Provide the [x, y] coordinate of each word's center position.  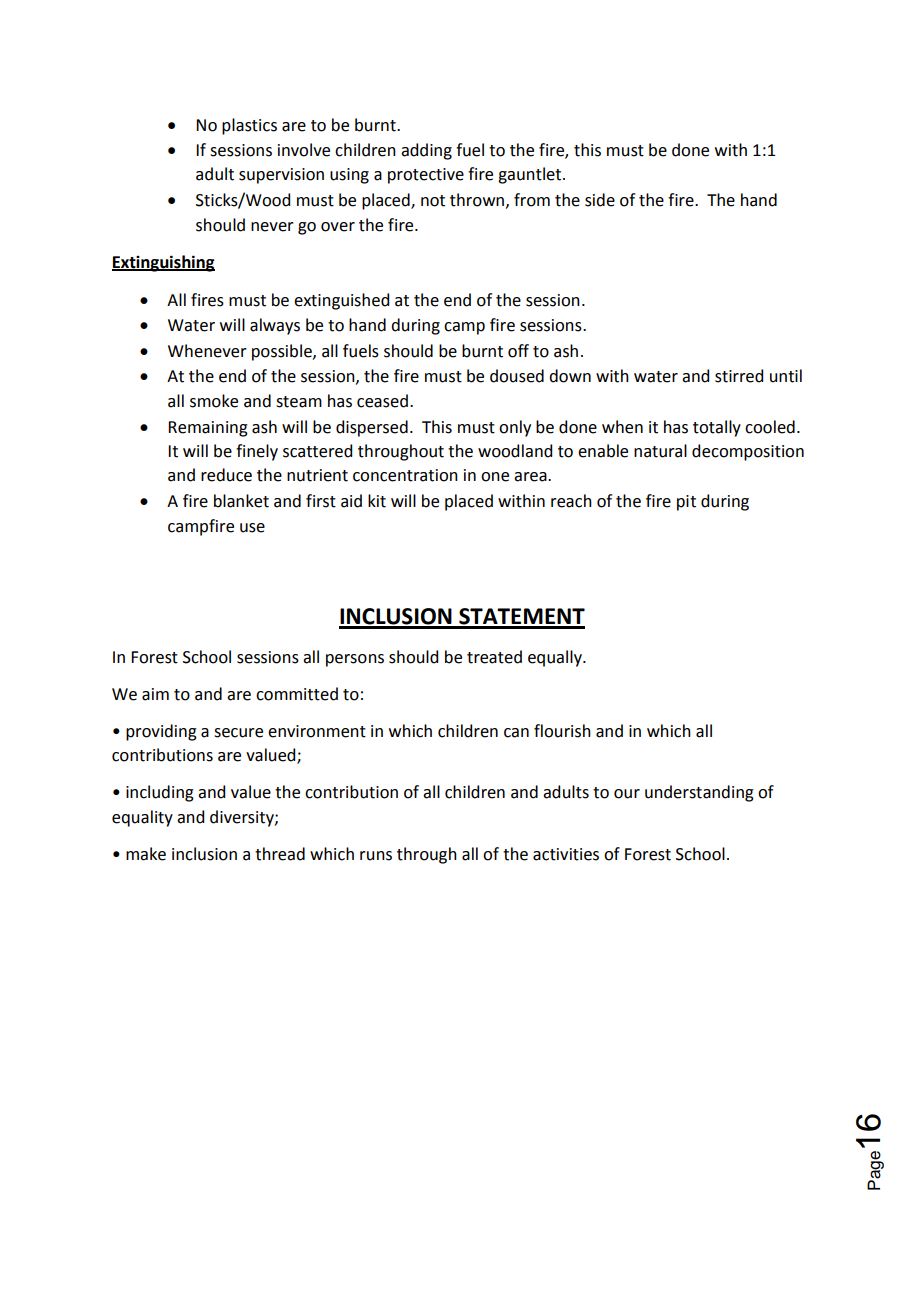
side [600, 200]
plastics [249, 126]
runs [376, 856]
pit [686, 503]
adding [426, 151]
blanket [241, 501]
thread [280, 854]
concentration [405, 475]
